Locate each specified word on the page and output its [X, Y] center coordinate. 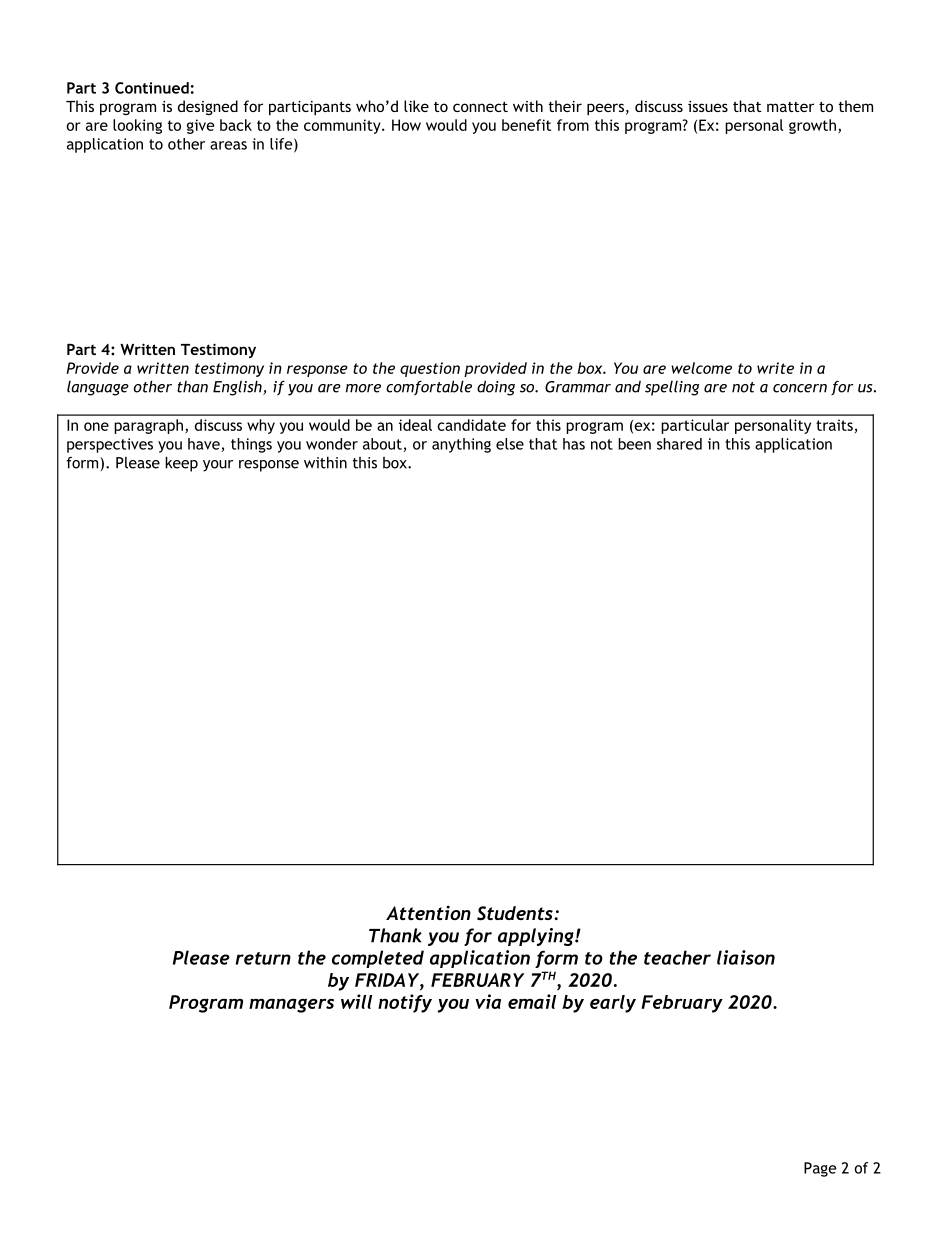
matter [790, 107]
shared [679, 444]
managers [291, 1005]
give [200, 126]
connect [480, 106]
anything [461, 445]
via [488, 1001]
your [218, 466]
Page [820, 1169]
